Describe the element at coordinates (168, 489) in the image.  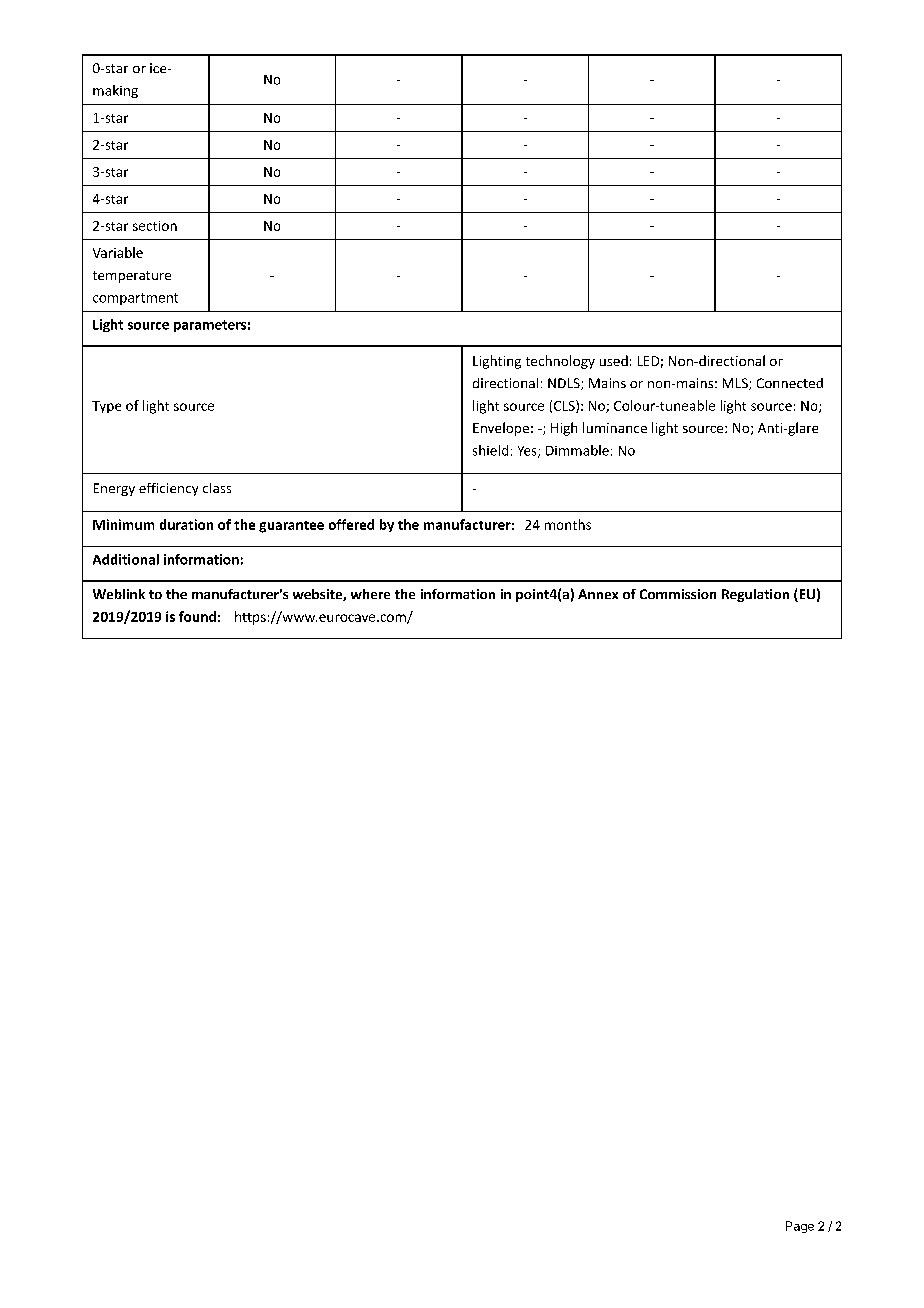
I see `efficiency` at that location.
